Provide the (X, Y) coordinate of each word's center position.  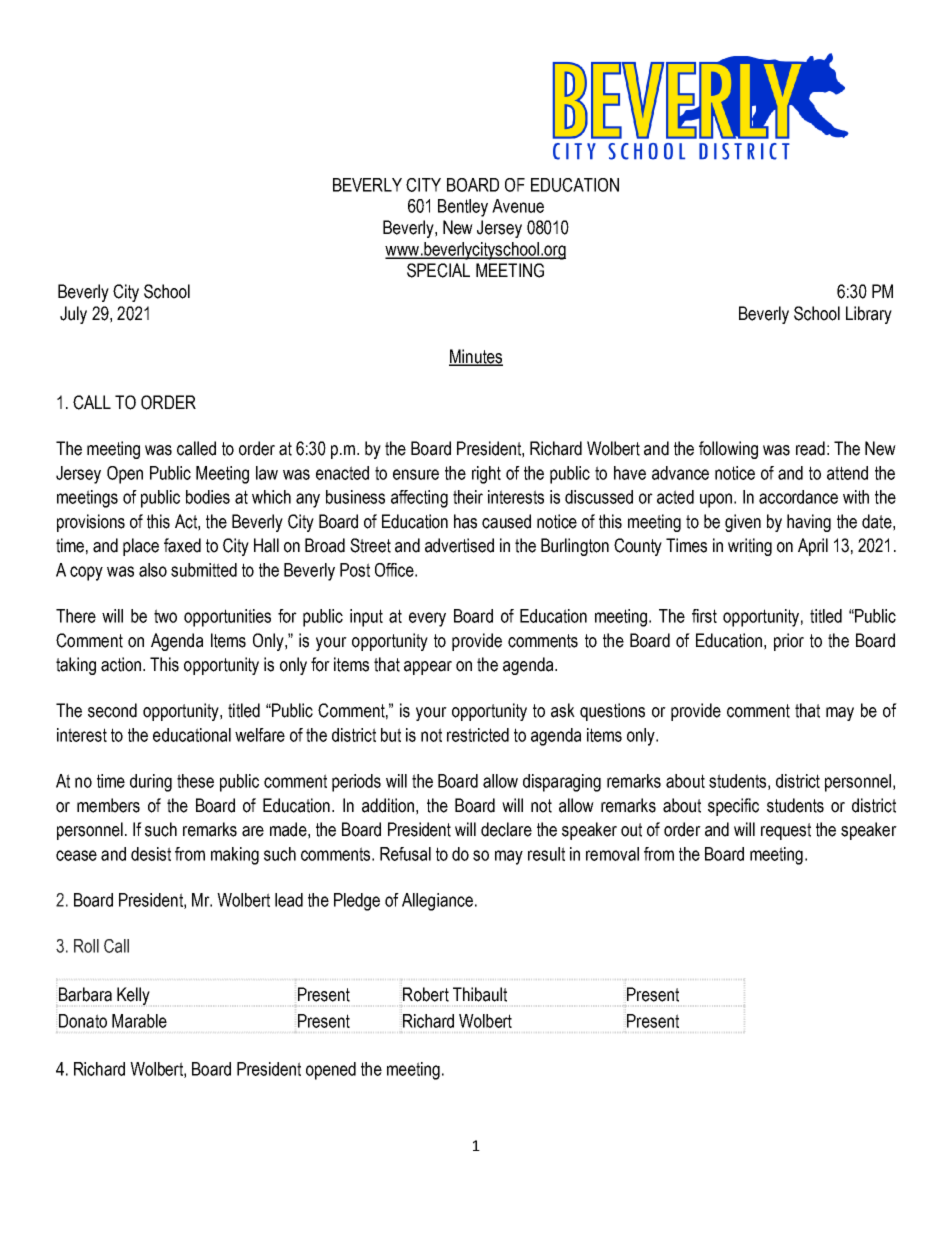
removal (612, 854)
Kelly (133, 996)
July (73, 315)
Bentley (463, 208)
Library (869, 315)
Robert (426, 994)
